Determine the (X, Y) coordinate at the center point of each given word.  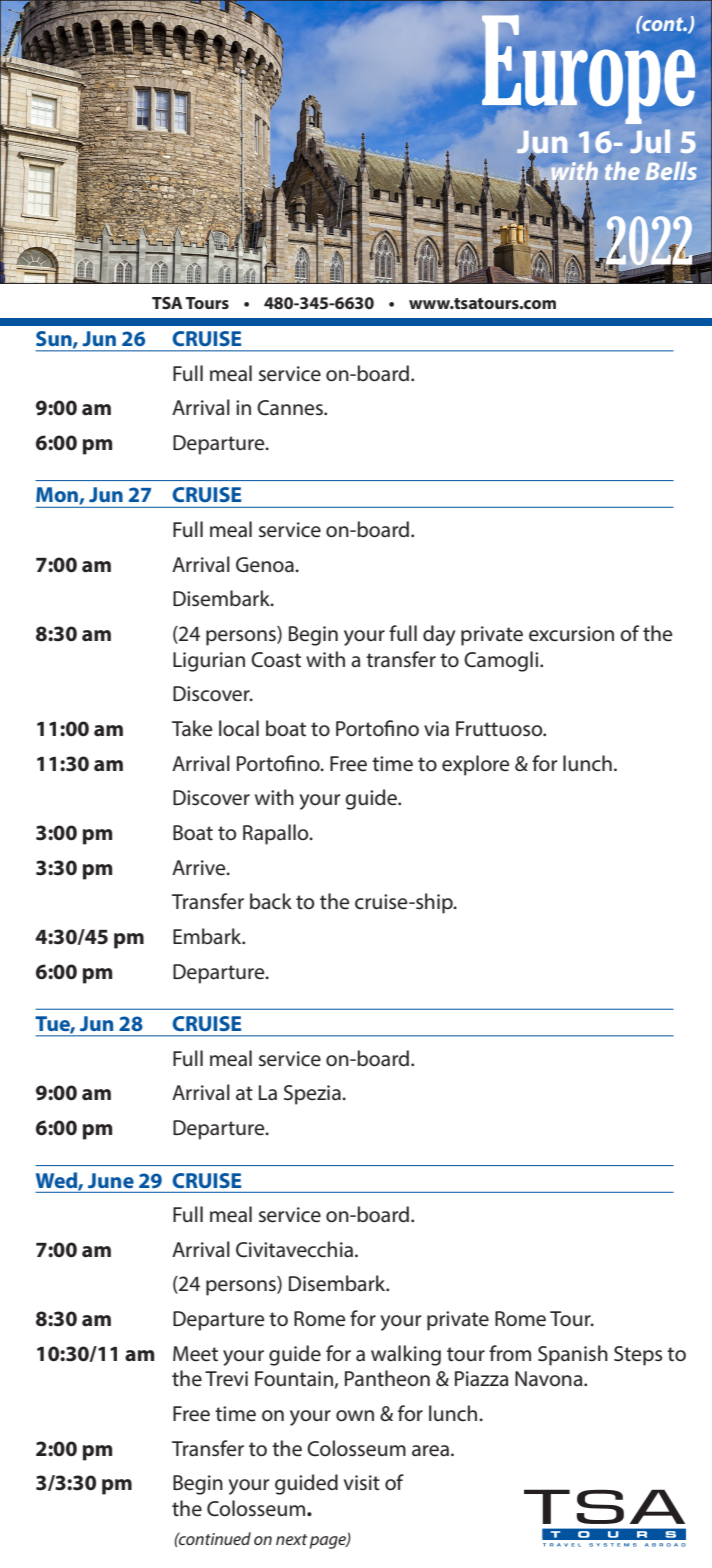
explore (475, 765)
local (239, 728)
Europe (588, 69)
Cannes (291, 408)
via (436, 729)
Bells (671, 171)
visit (362, 1482)
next (291, 1539)
